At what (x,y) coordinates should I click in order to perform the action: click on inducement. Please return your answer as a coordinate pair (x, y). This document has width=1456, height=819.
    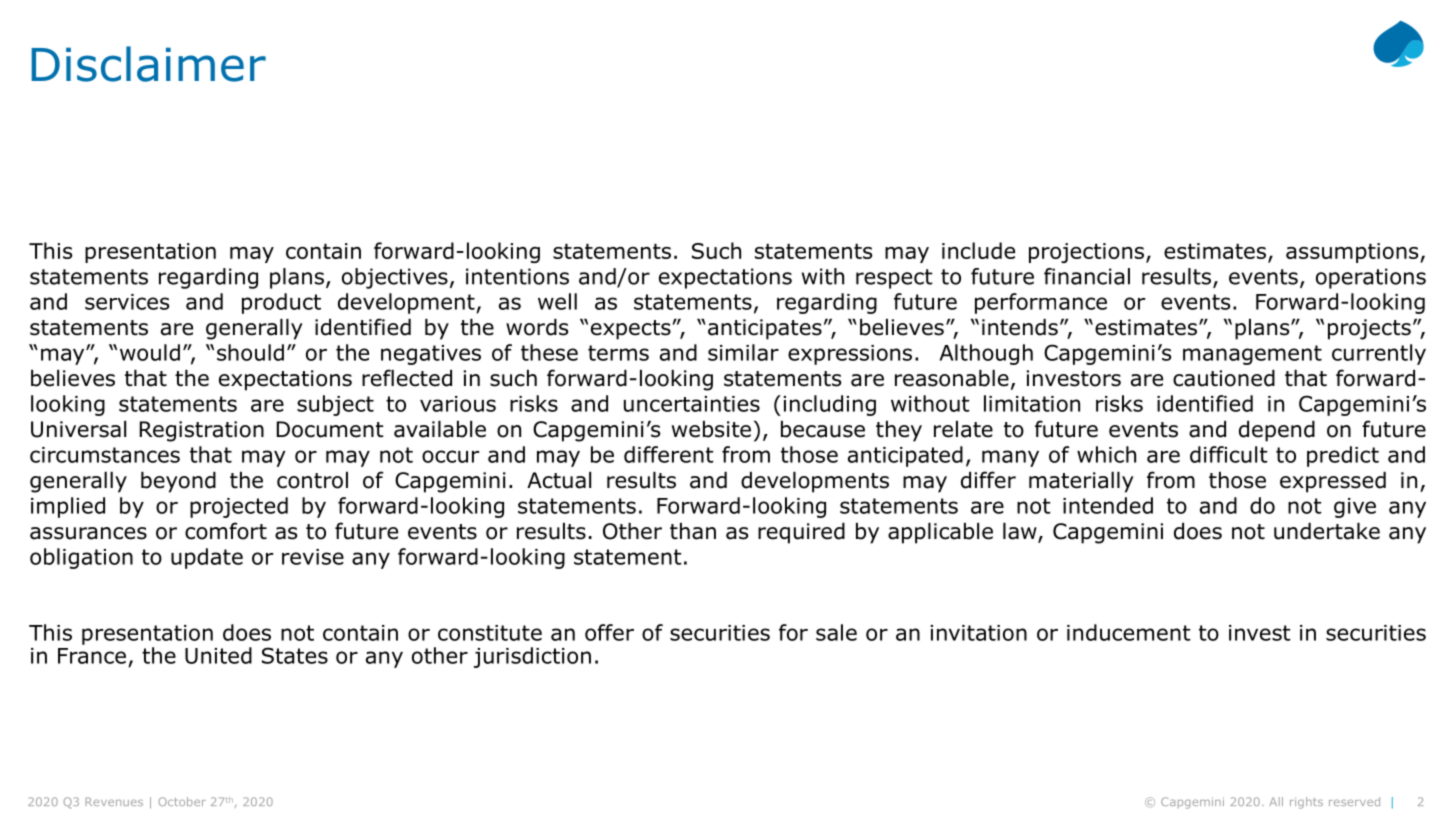
    Looking at the image, I should click on (1129, 632).
